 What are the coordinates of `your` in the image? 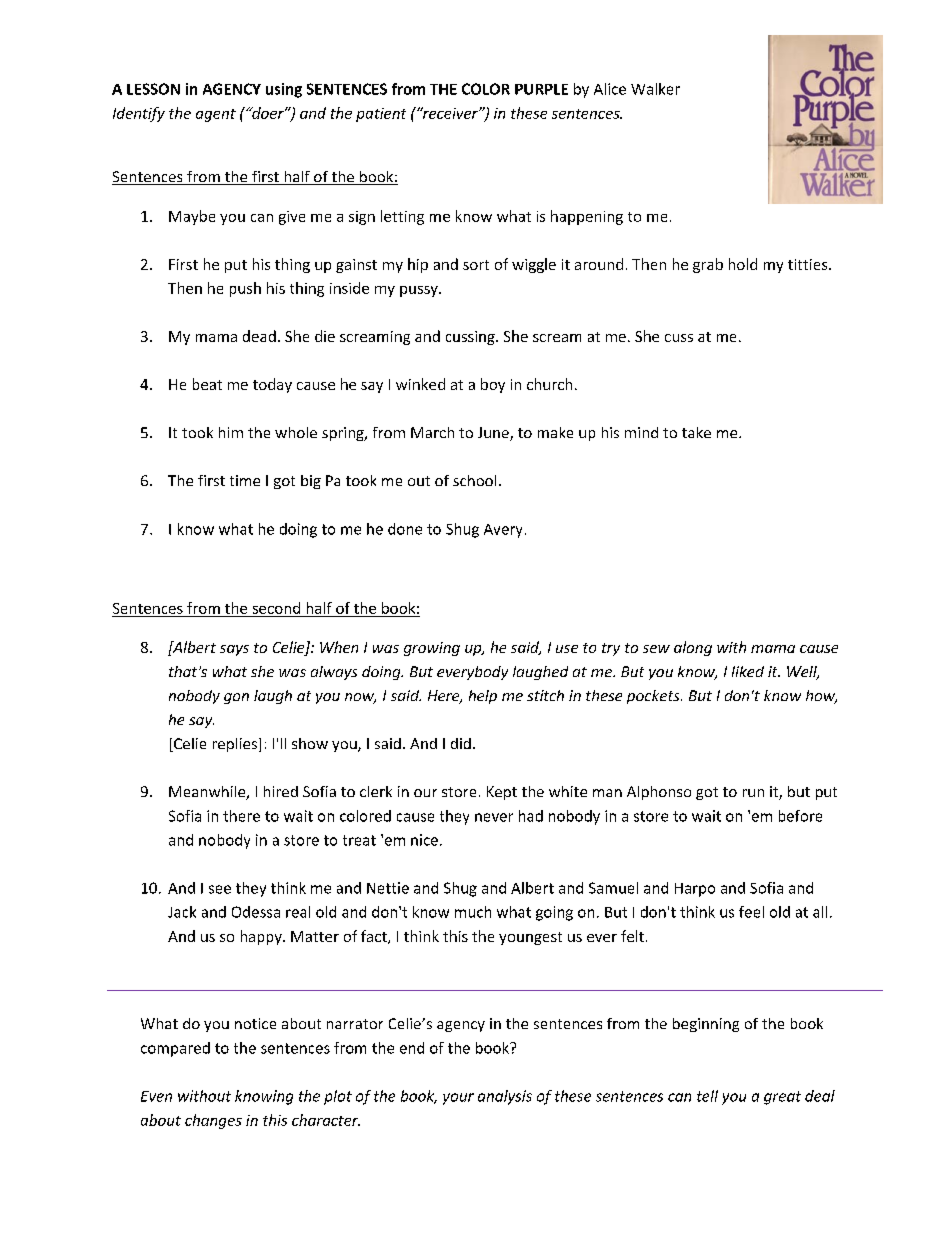 It's located at (458, 1099).
